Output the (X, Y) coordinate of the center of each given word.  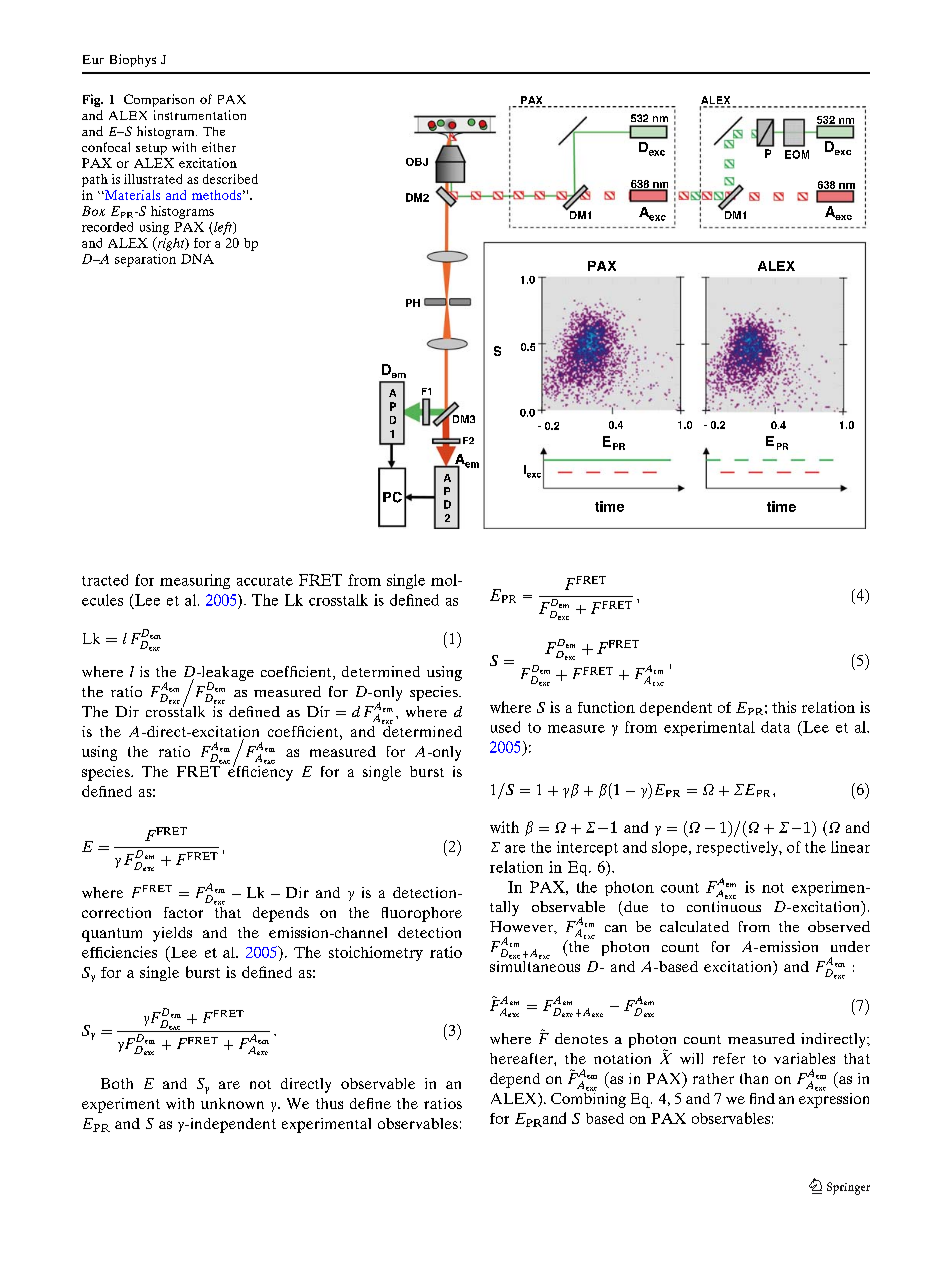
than (754, 1078)
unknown (232, 1103)
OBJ (417, 162)
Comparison (159, 100)
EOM (797, 154)
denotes (581, 1038)
